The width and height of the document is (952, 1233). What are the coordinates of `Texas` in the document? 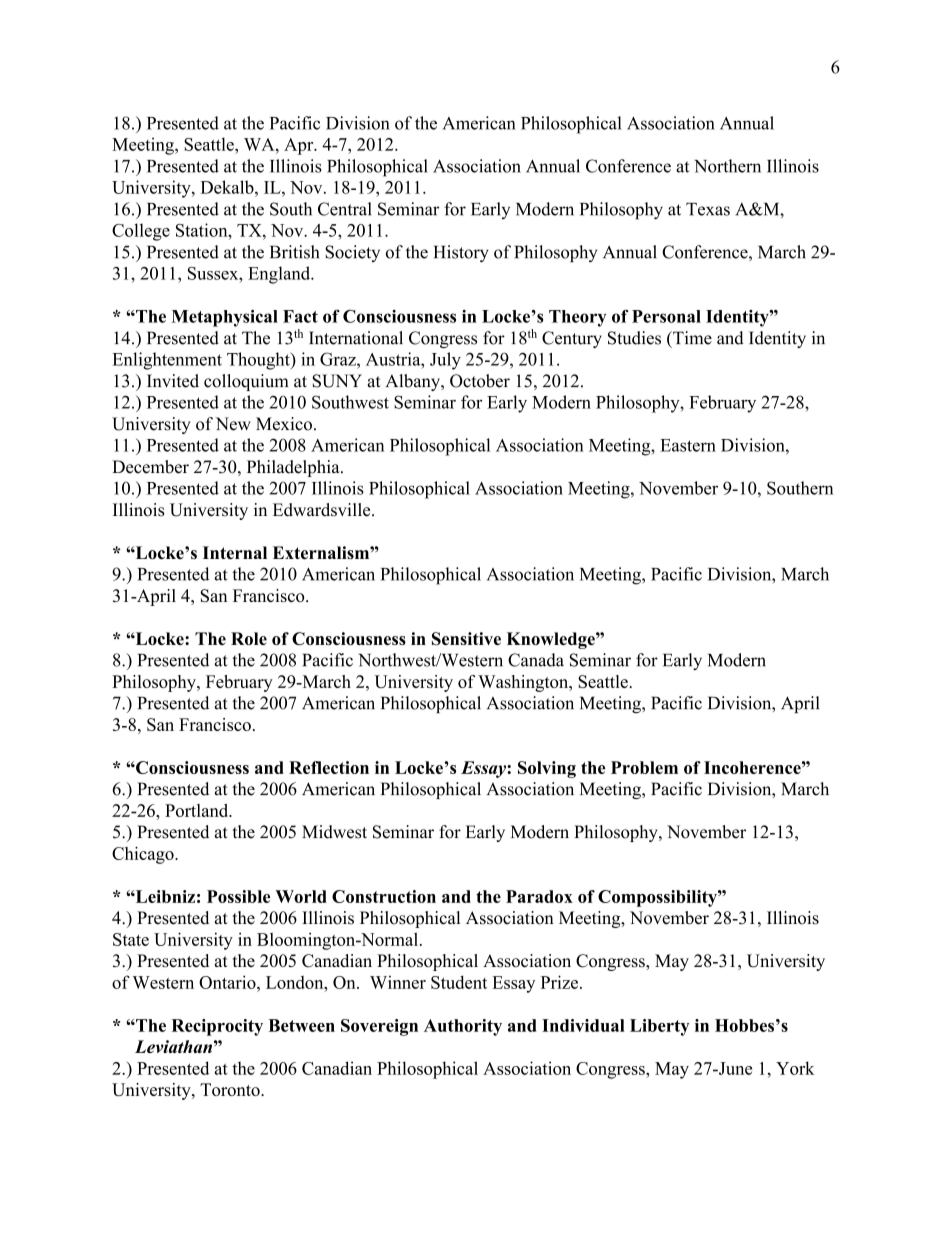 It's located at (708, 209).
